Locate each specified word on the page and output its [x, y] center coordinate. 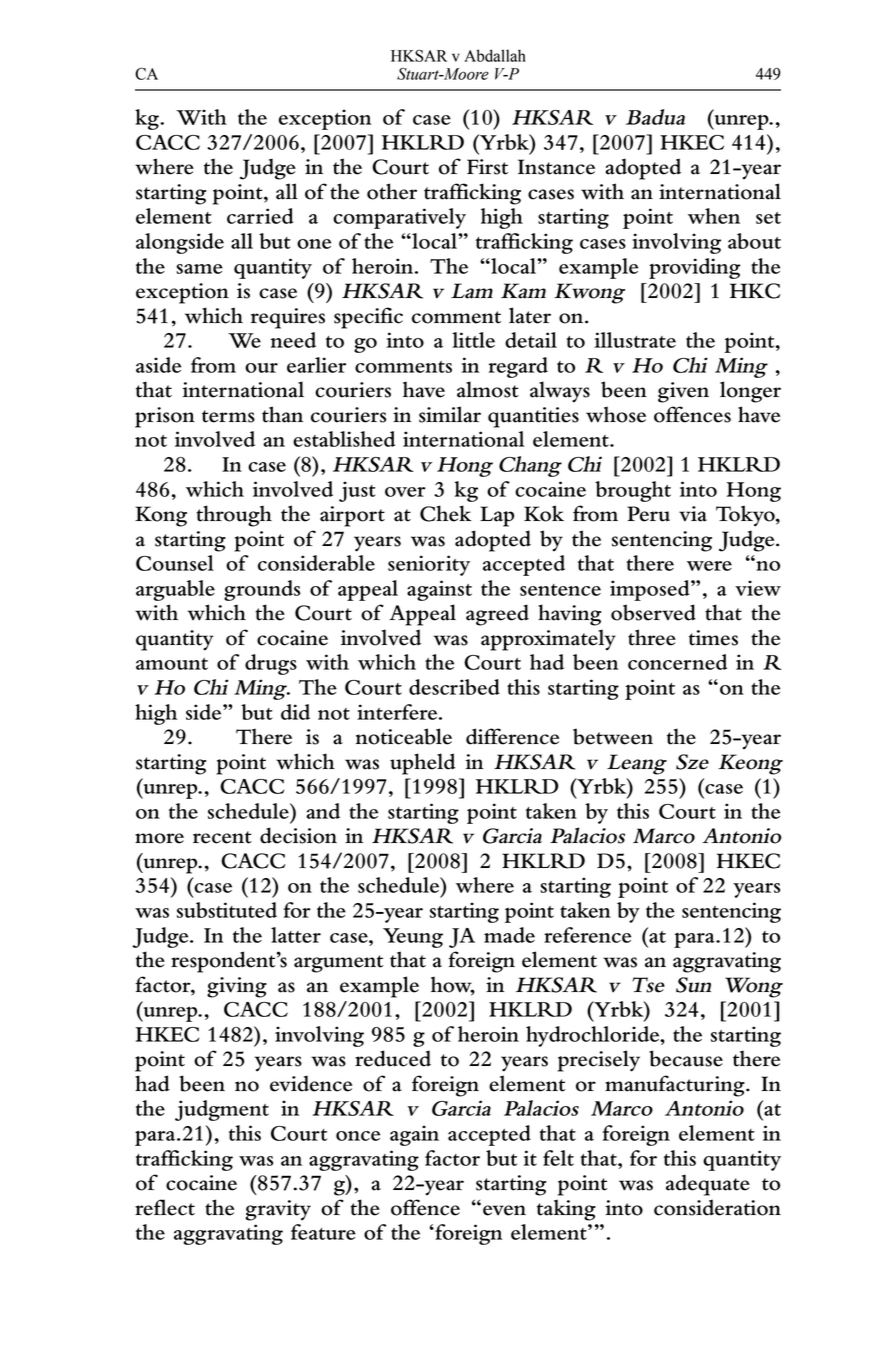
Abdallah [495, 55]
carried [260, 216]
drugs [271, 664]
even [504, 1210]
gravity [278, 1210]
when [714, 216]
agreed [497, 615]
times [713, 638]
